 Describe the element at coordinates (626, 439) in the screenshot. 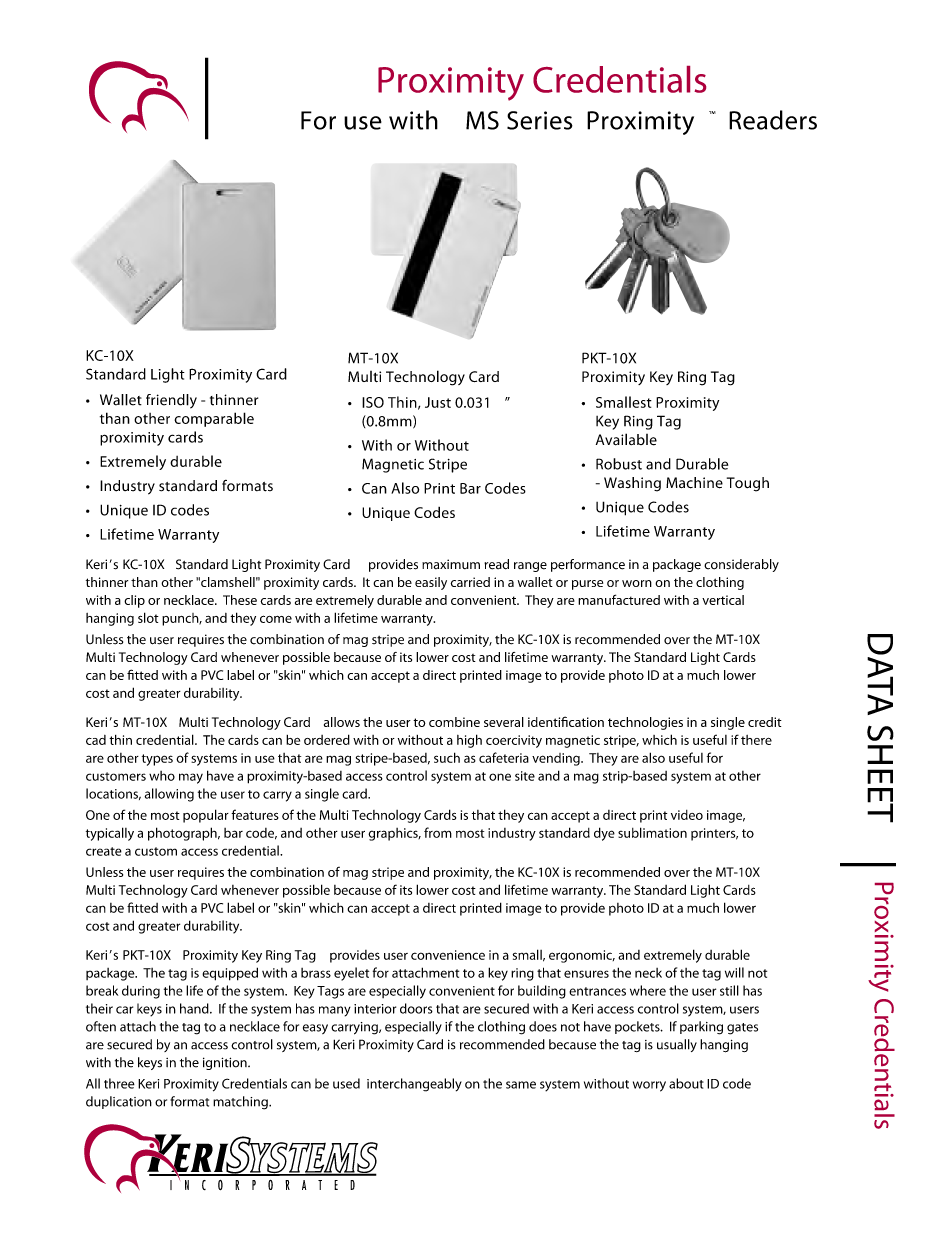

I see `Available` at that location.
